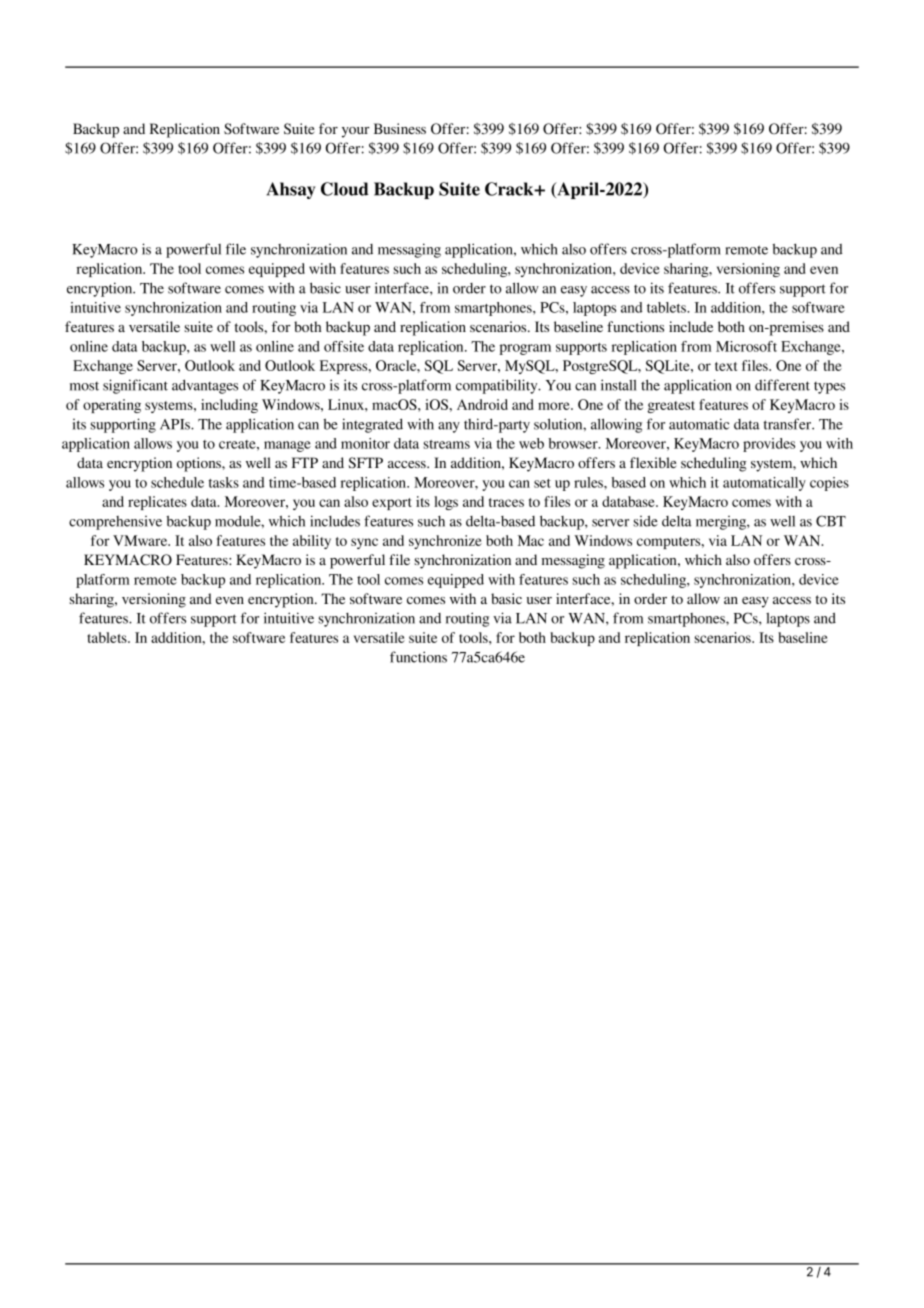 This screenshot has height=1308, width=924. What do you see at coordinates (525, 349) in the screenshot?
I see `program` at bounding box center [525, 349].
